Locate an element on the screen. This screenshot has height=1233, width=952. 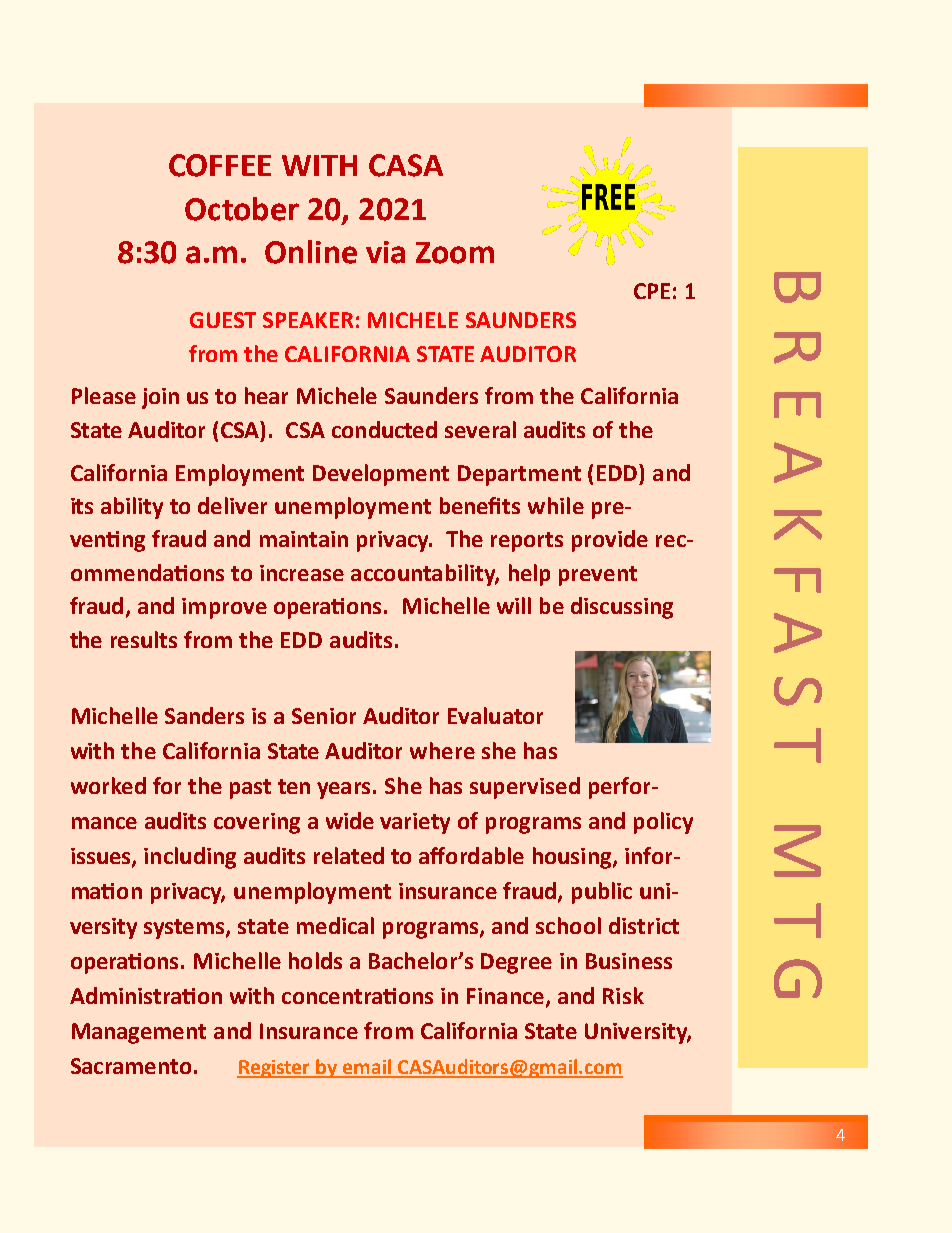
CPE is located at coordinates (652, 291).
